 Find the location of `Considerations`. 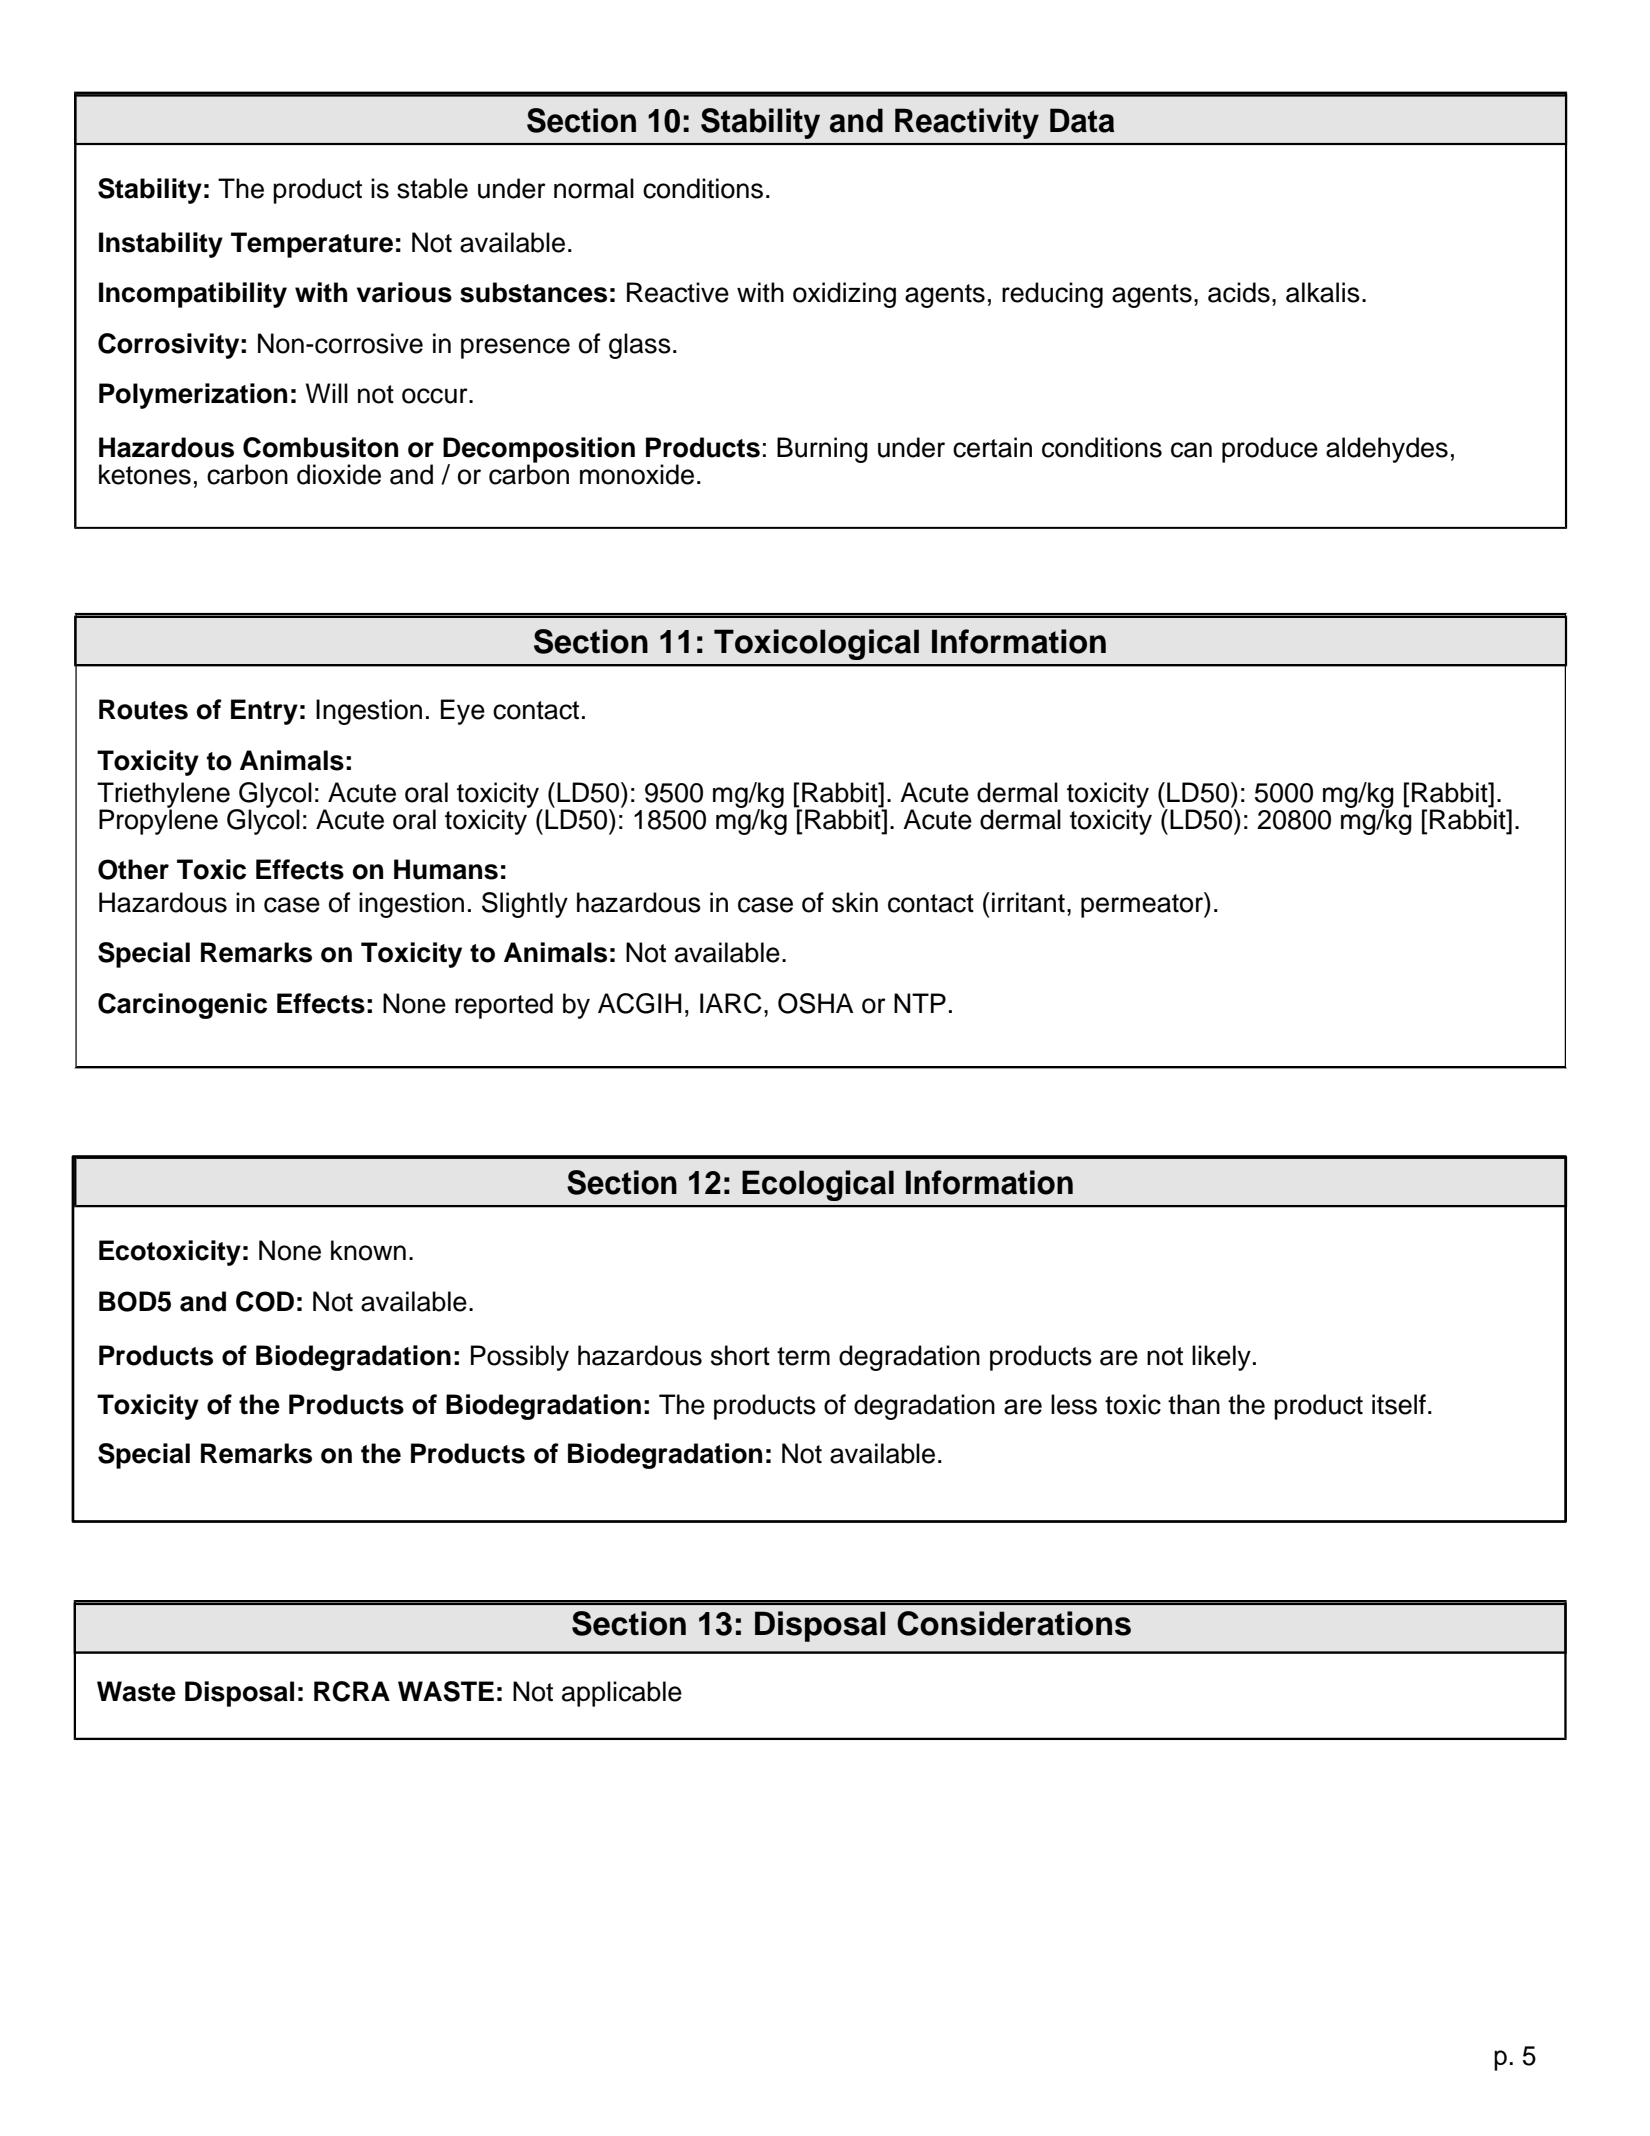

Considerations is located at coordinates (1014, 1623).
